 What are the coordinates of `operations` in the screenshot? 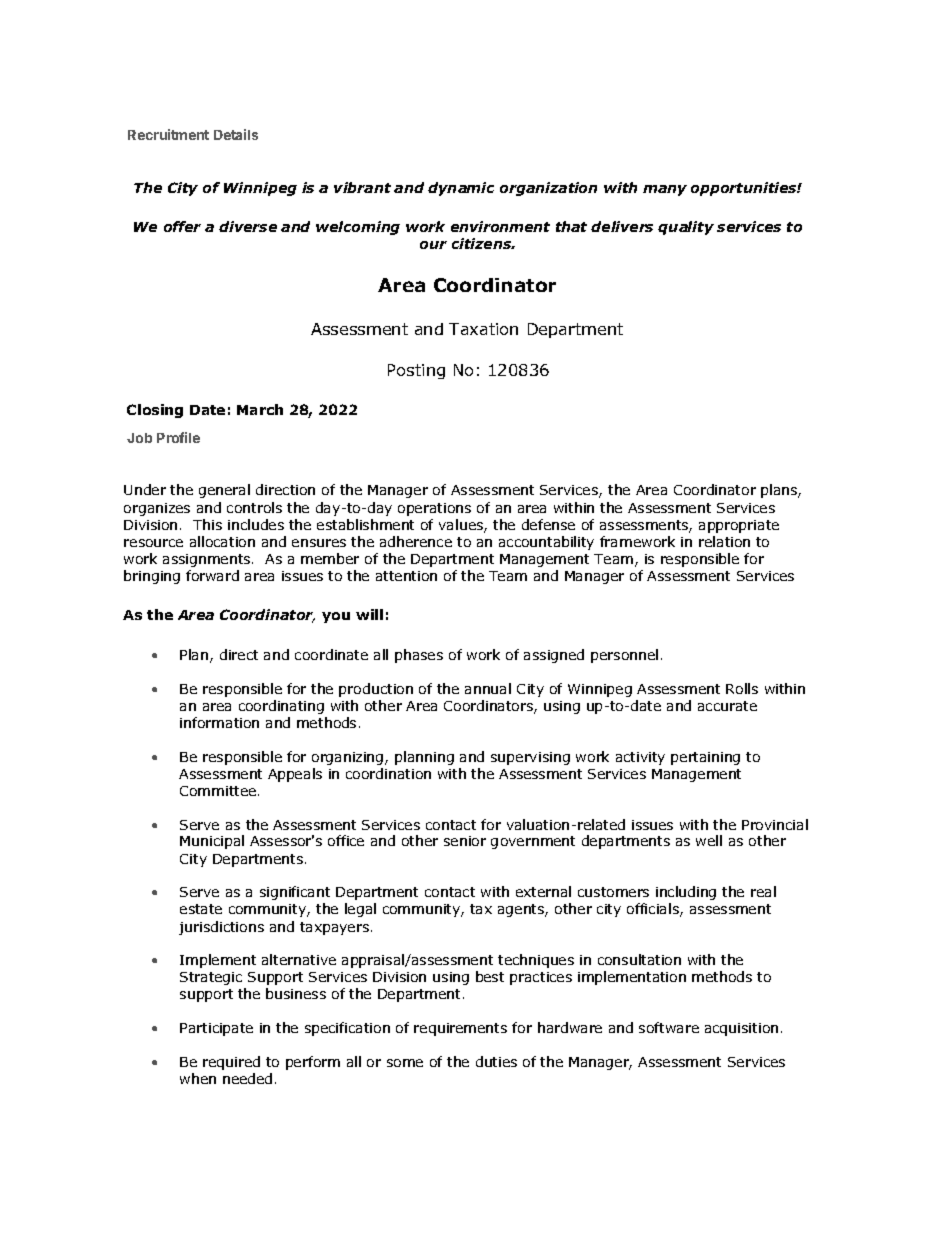 It's located at (434, 509).
